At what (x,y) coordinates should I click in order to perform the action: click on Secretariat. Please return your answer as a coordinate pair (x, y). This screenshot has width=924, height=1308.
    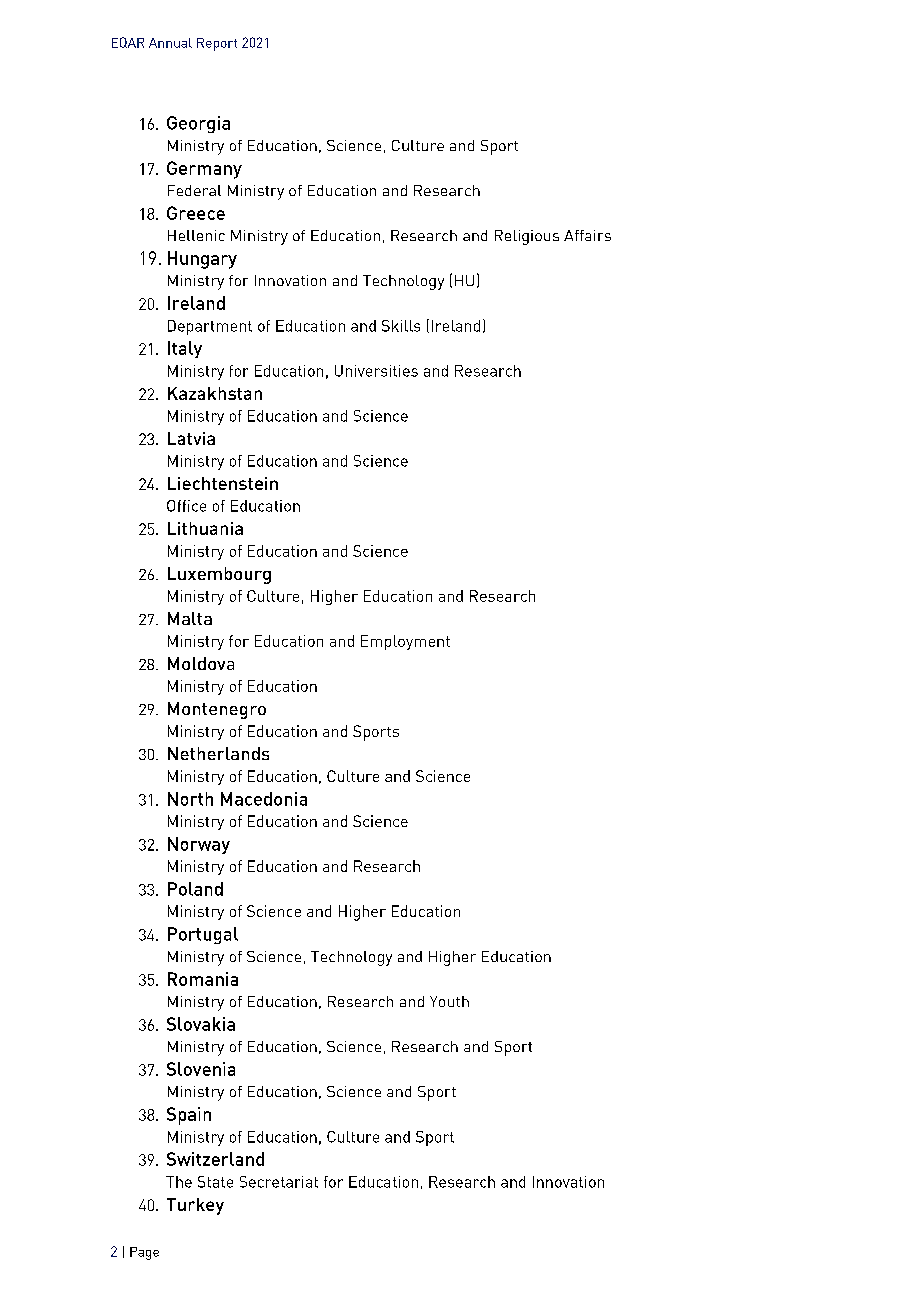
    Looking at the image, I should click on (279, 1182).
